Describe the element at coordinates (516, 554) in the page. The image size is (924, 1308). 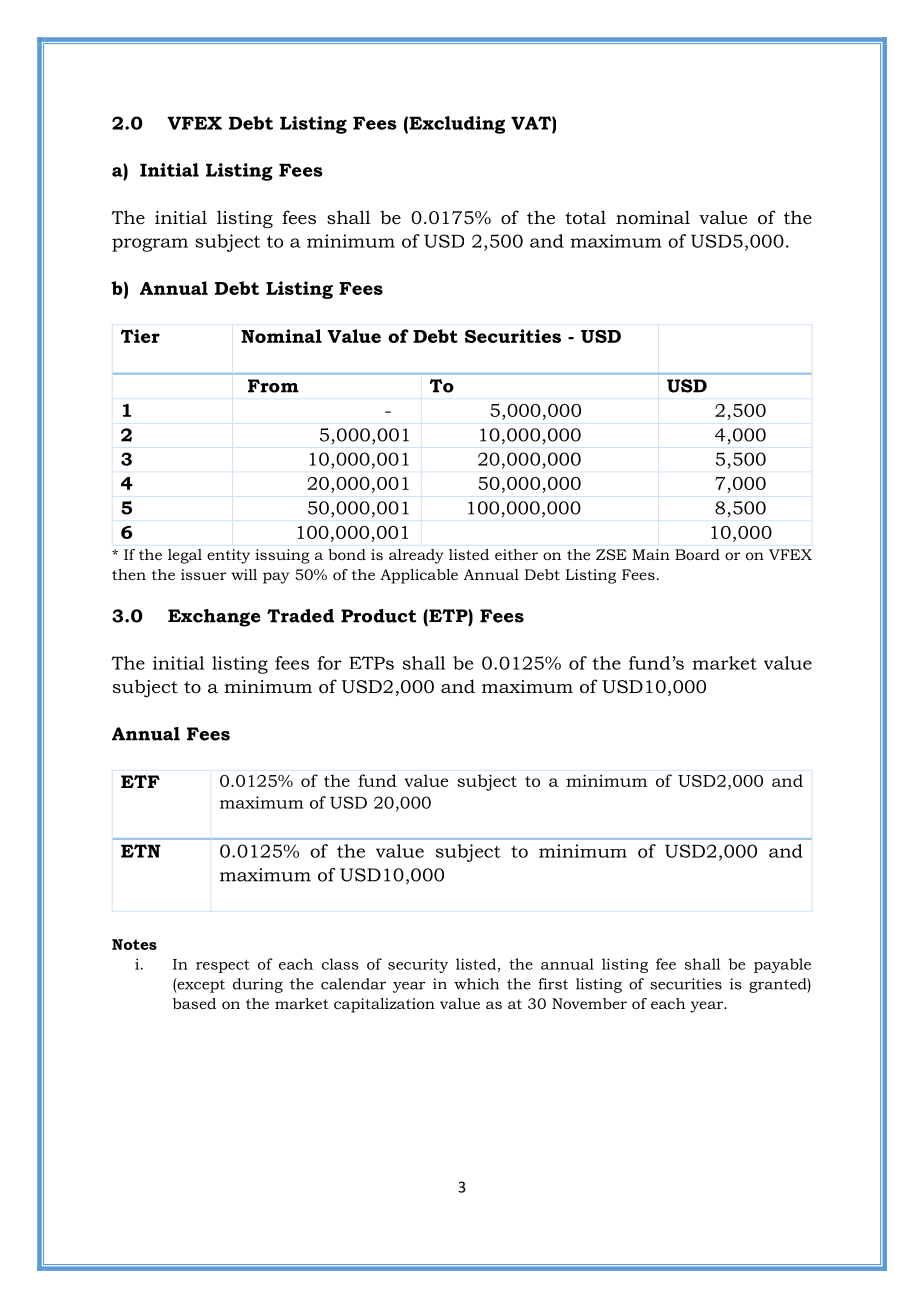
I see `either` at that location.
